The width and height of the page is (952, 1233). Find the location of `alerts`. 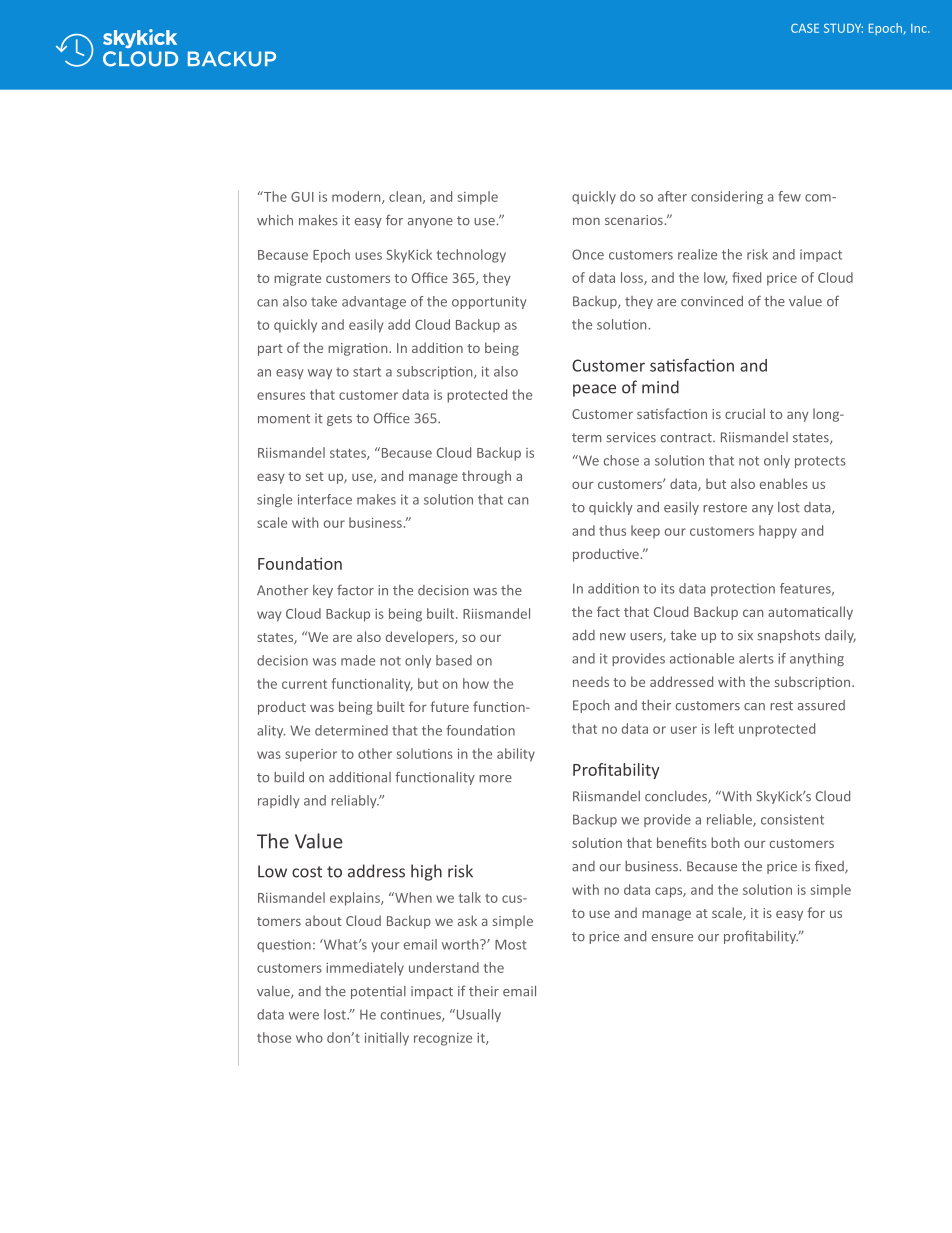

alerts is located at coordinates (756, 658).
